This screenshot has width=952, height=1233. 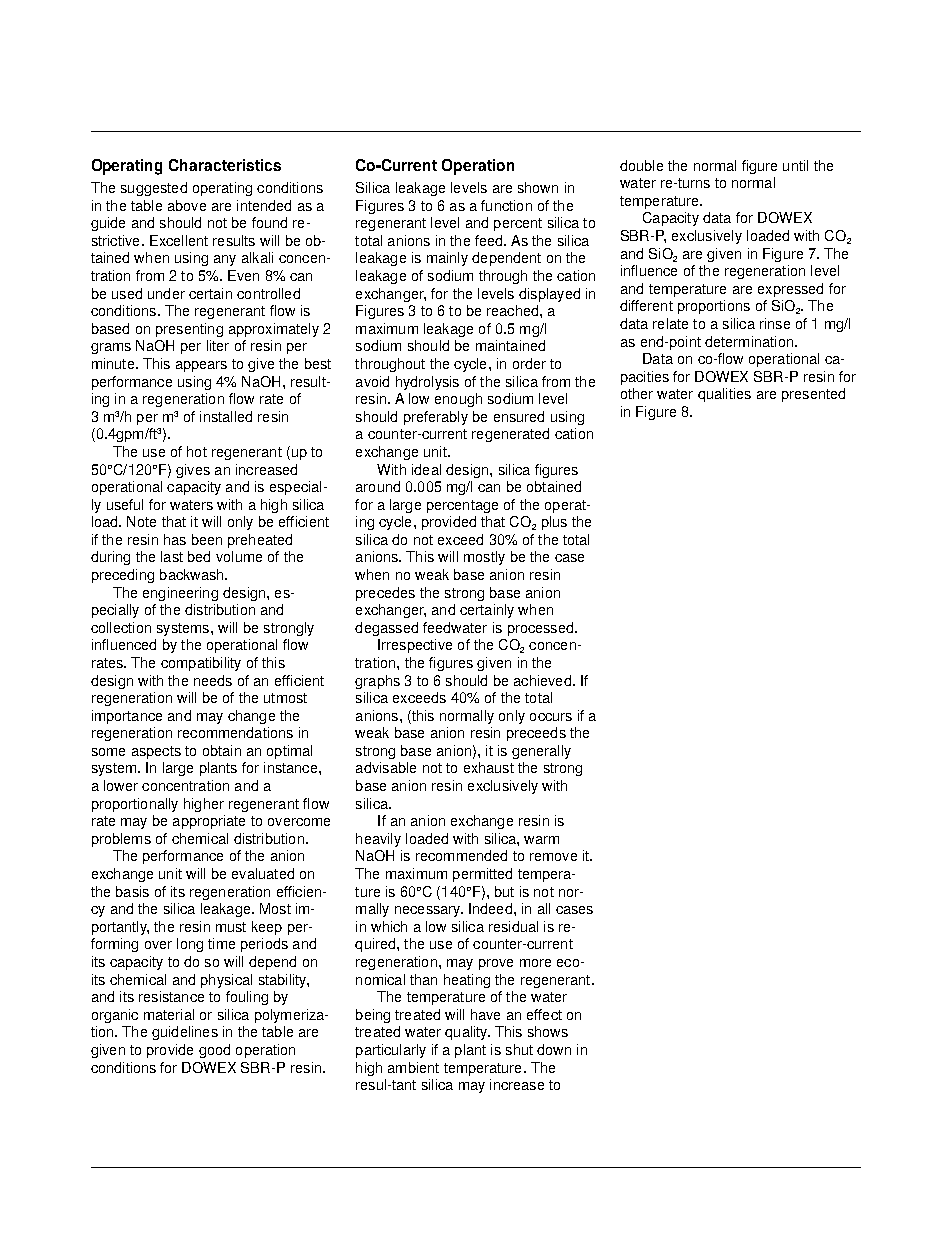 I want to click on Irrespective, so click(x=415, y=646).
